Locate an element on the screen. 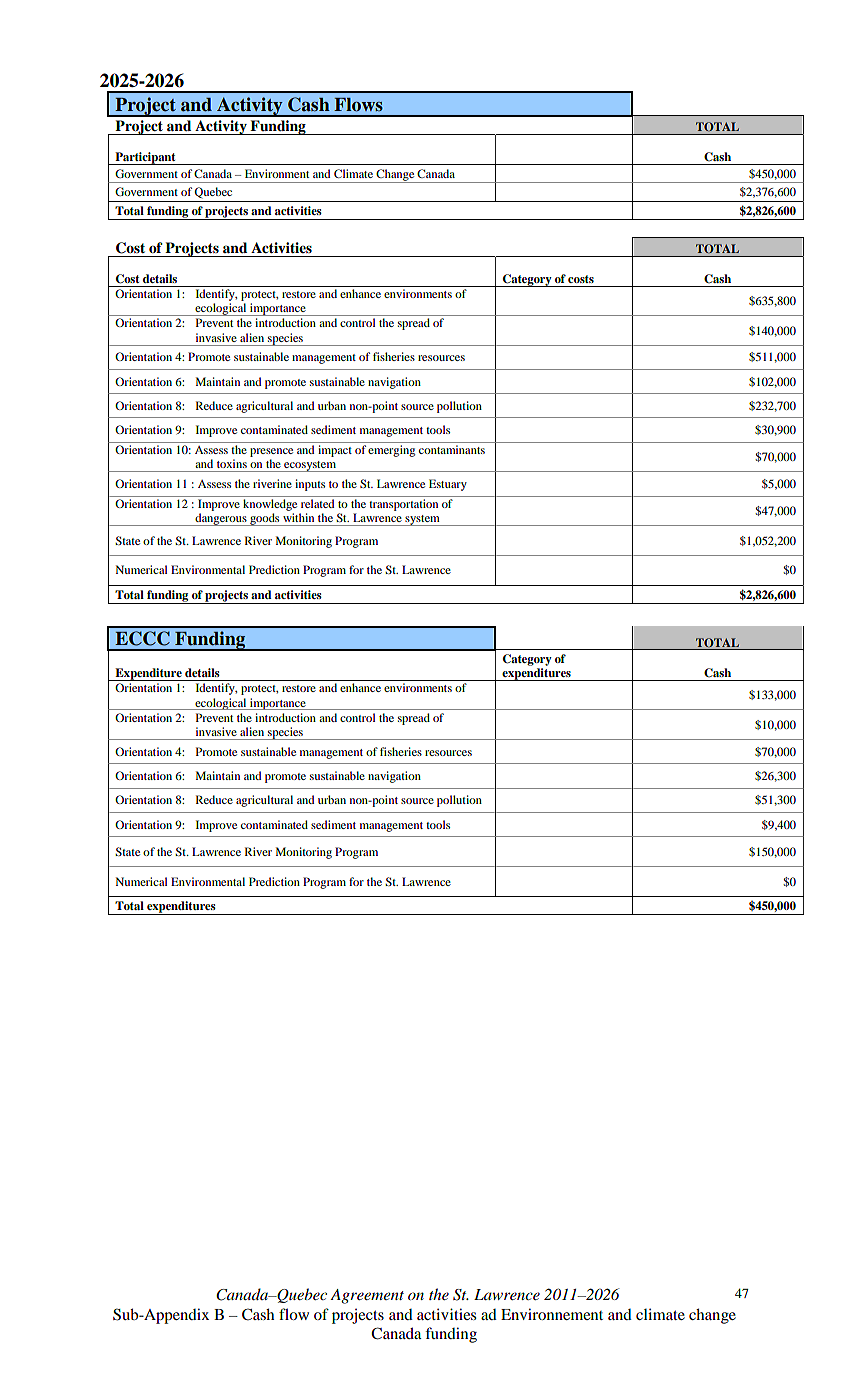  toxins is located at coordinates (232, 463).
